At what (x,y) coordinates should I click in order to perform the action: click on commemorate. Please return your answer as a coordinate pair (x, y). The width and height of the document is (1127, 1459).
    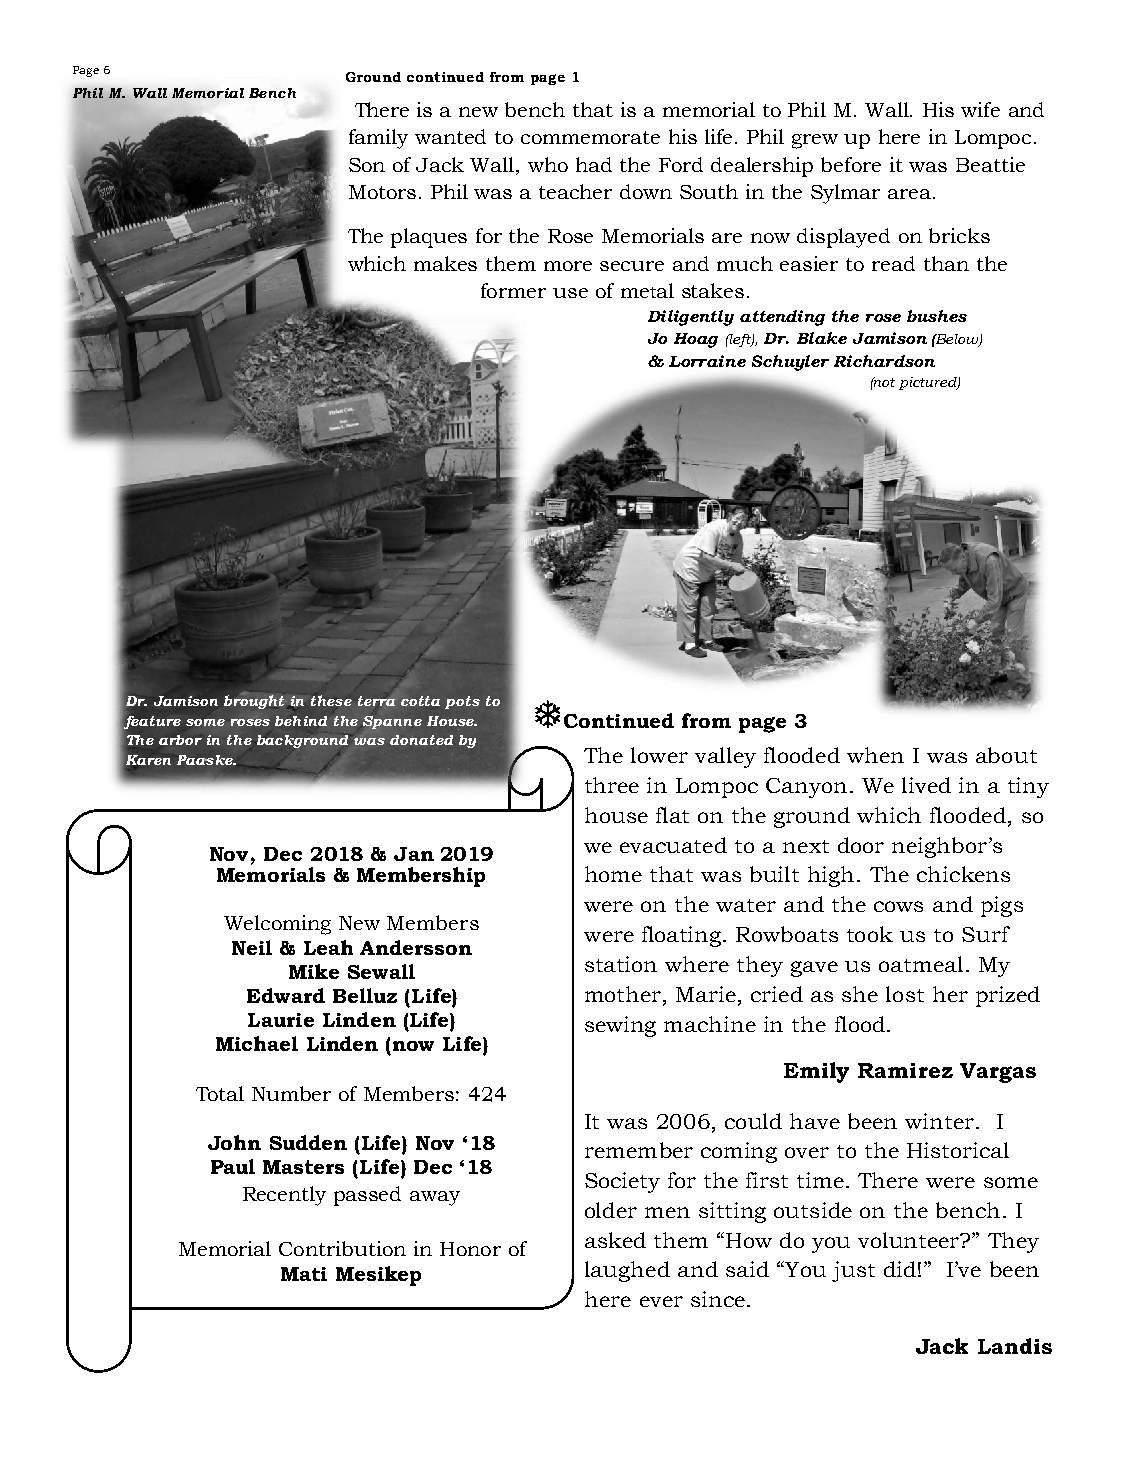
    Looking at the image, I should click on (590, 137).
